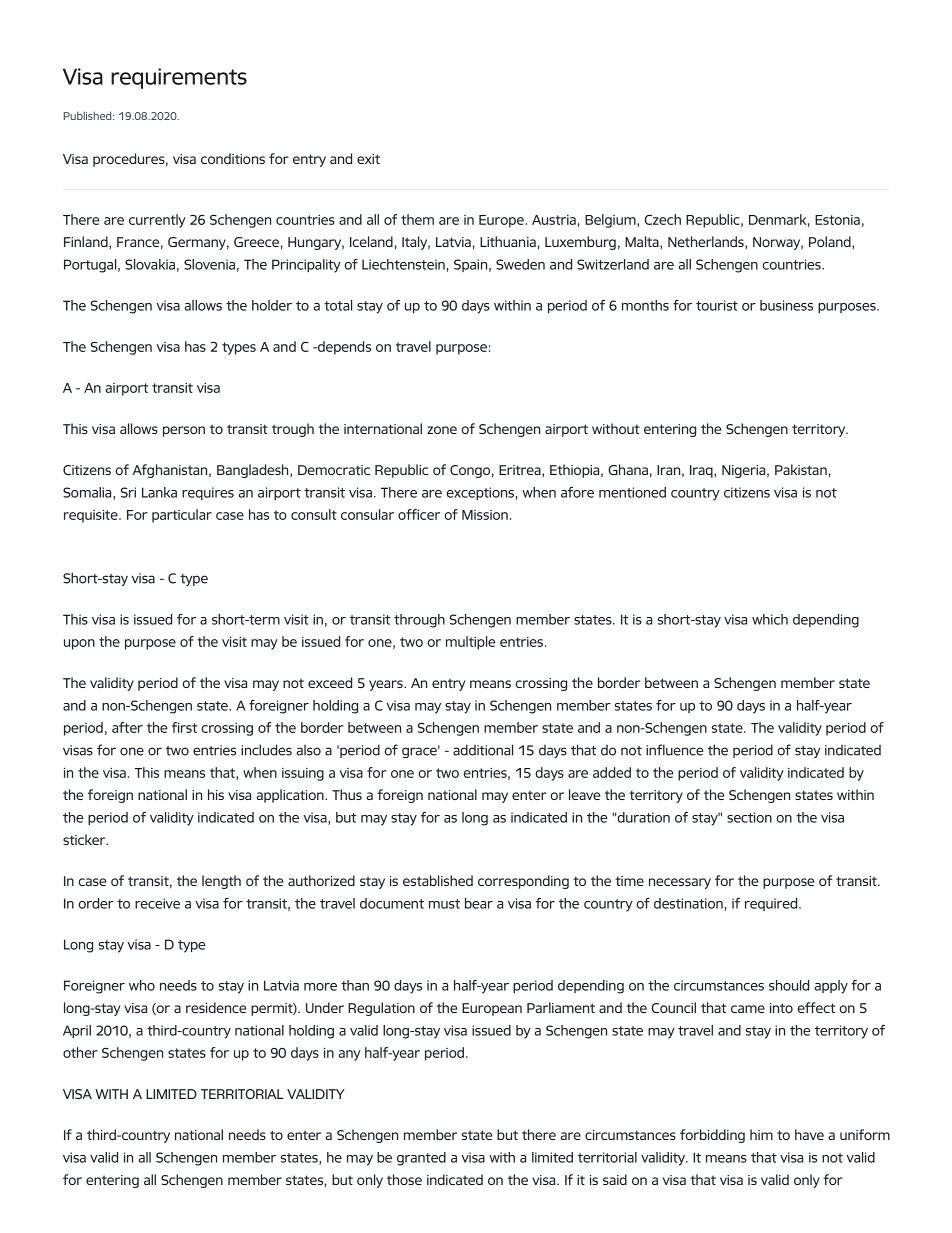 The image size is (952, 1233). I want to click on him, so click(761, 1134).
